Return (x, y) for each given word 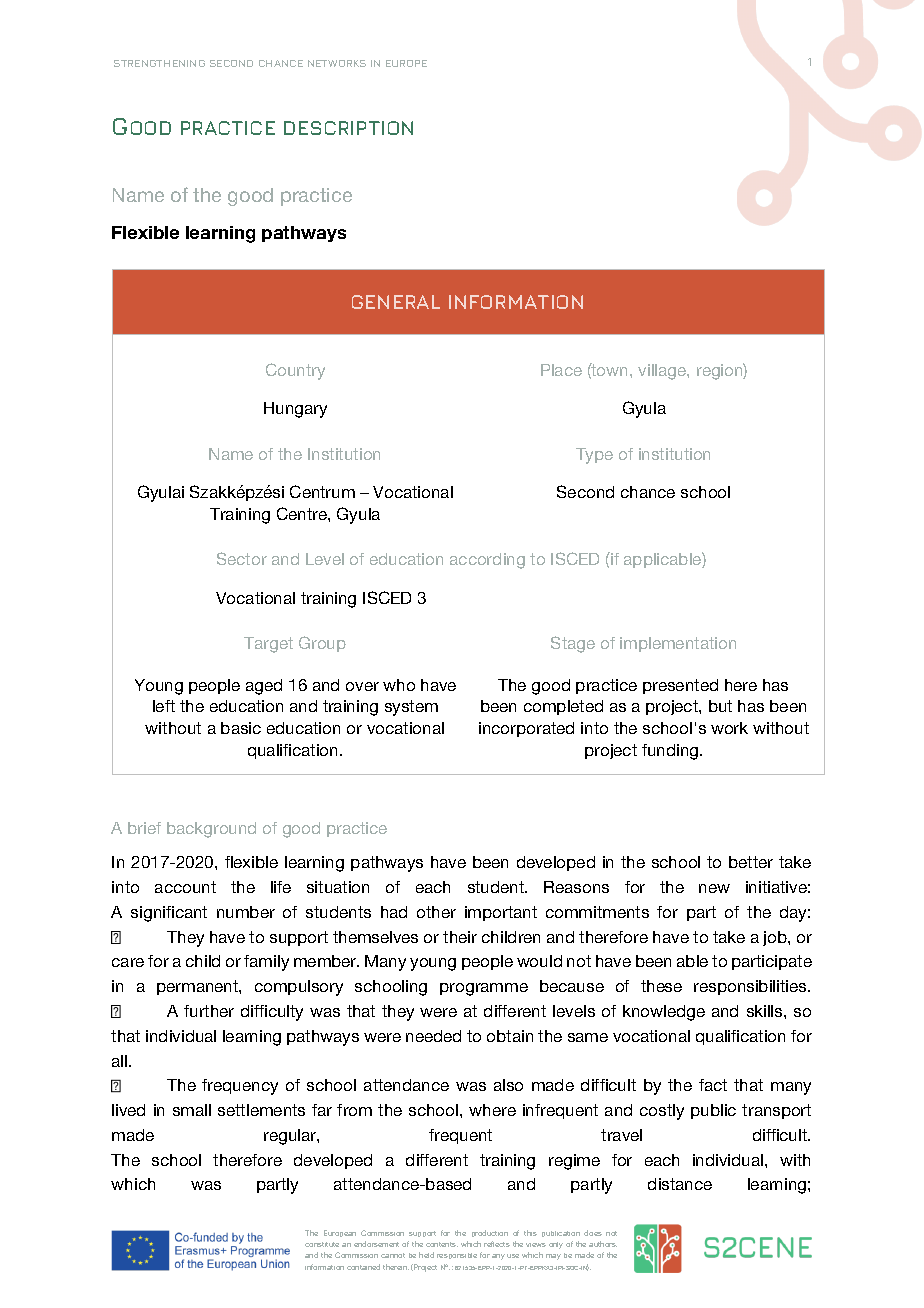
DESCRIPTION (348, 128)
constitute (322, 1244)
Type (594, 456)
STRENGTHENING (159, 63)
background (211, 830)
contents (442, 1244)
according (487, 561)
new (714, 888)
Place (561, 370)
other (436, 912)
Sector (242, 558)
